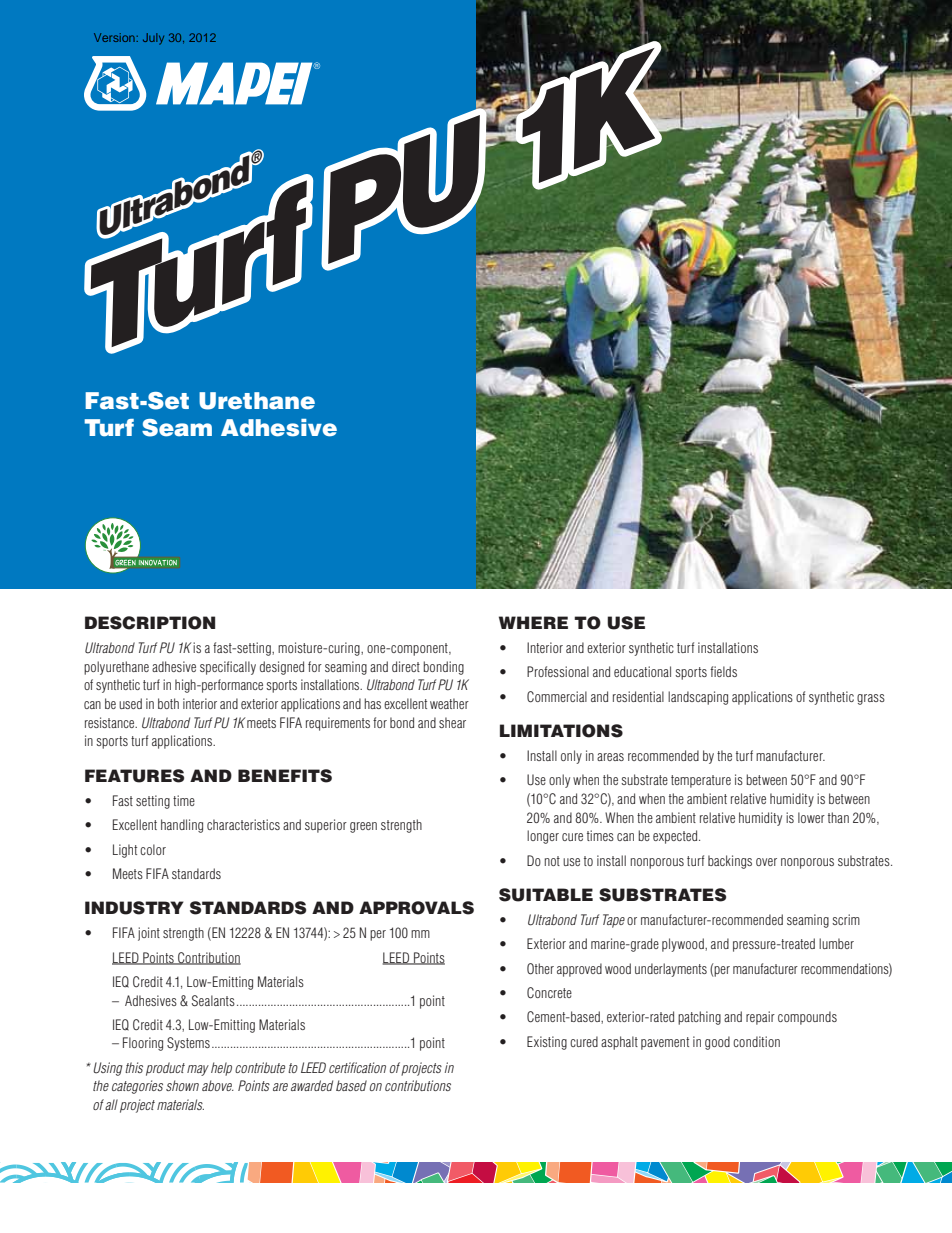  Describe the element at coordinates (723, 671) in the screenshot. I see `fields` at that location.
